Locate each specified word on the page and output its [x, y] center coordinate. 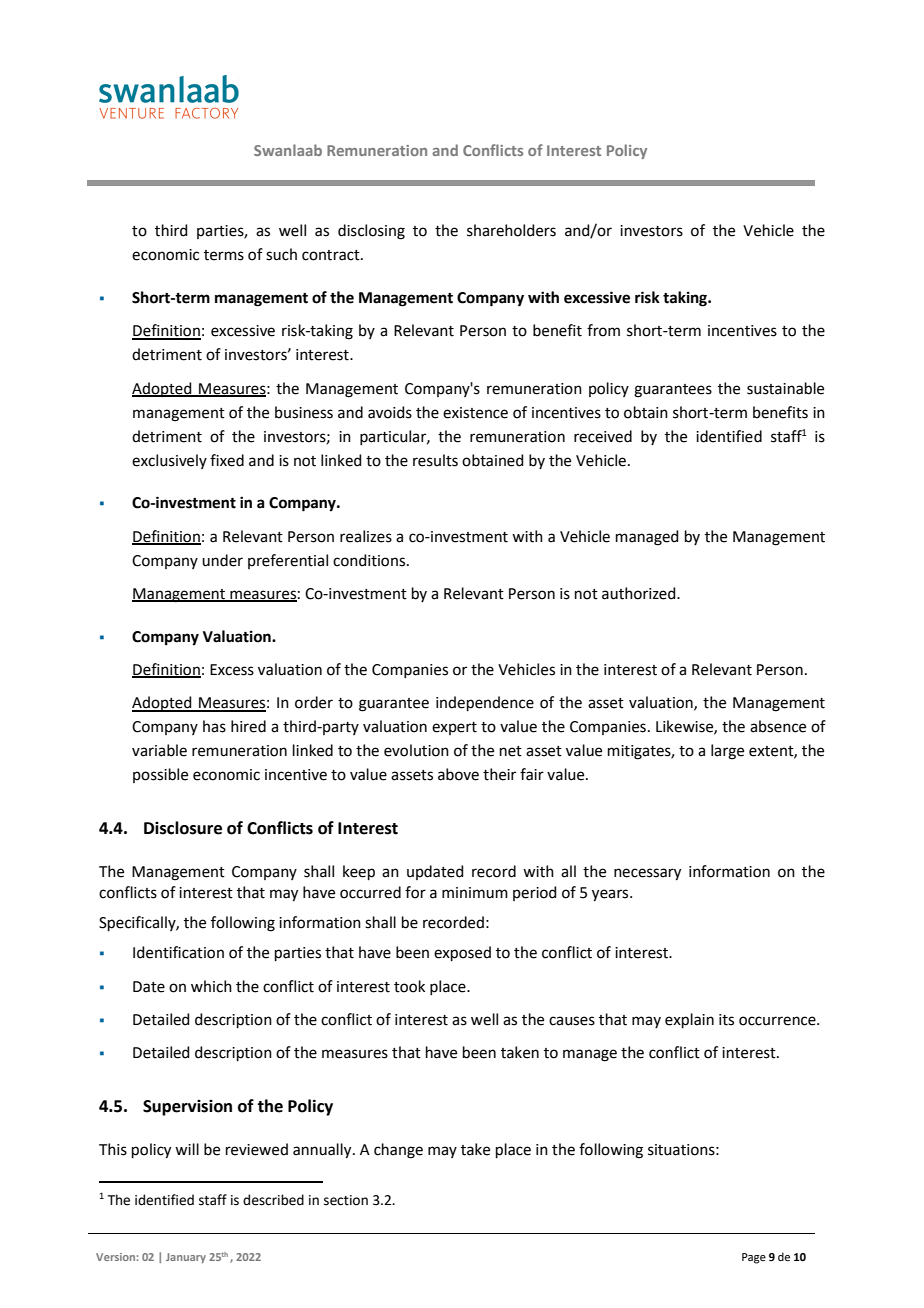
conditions [370, 560]
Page [754, 1258]
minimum [475, 893]
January [186, 1258]
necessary [647, 874]
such [281, 254]
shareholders [511, 230]
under [222, 560]
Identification [178, 952]
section [346, 1200]
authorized [640, 593]
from [603, 330]
